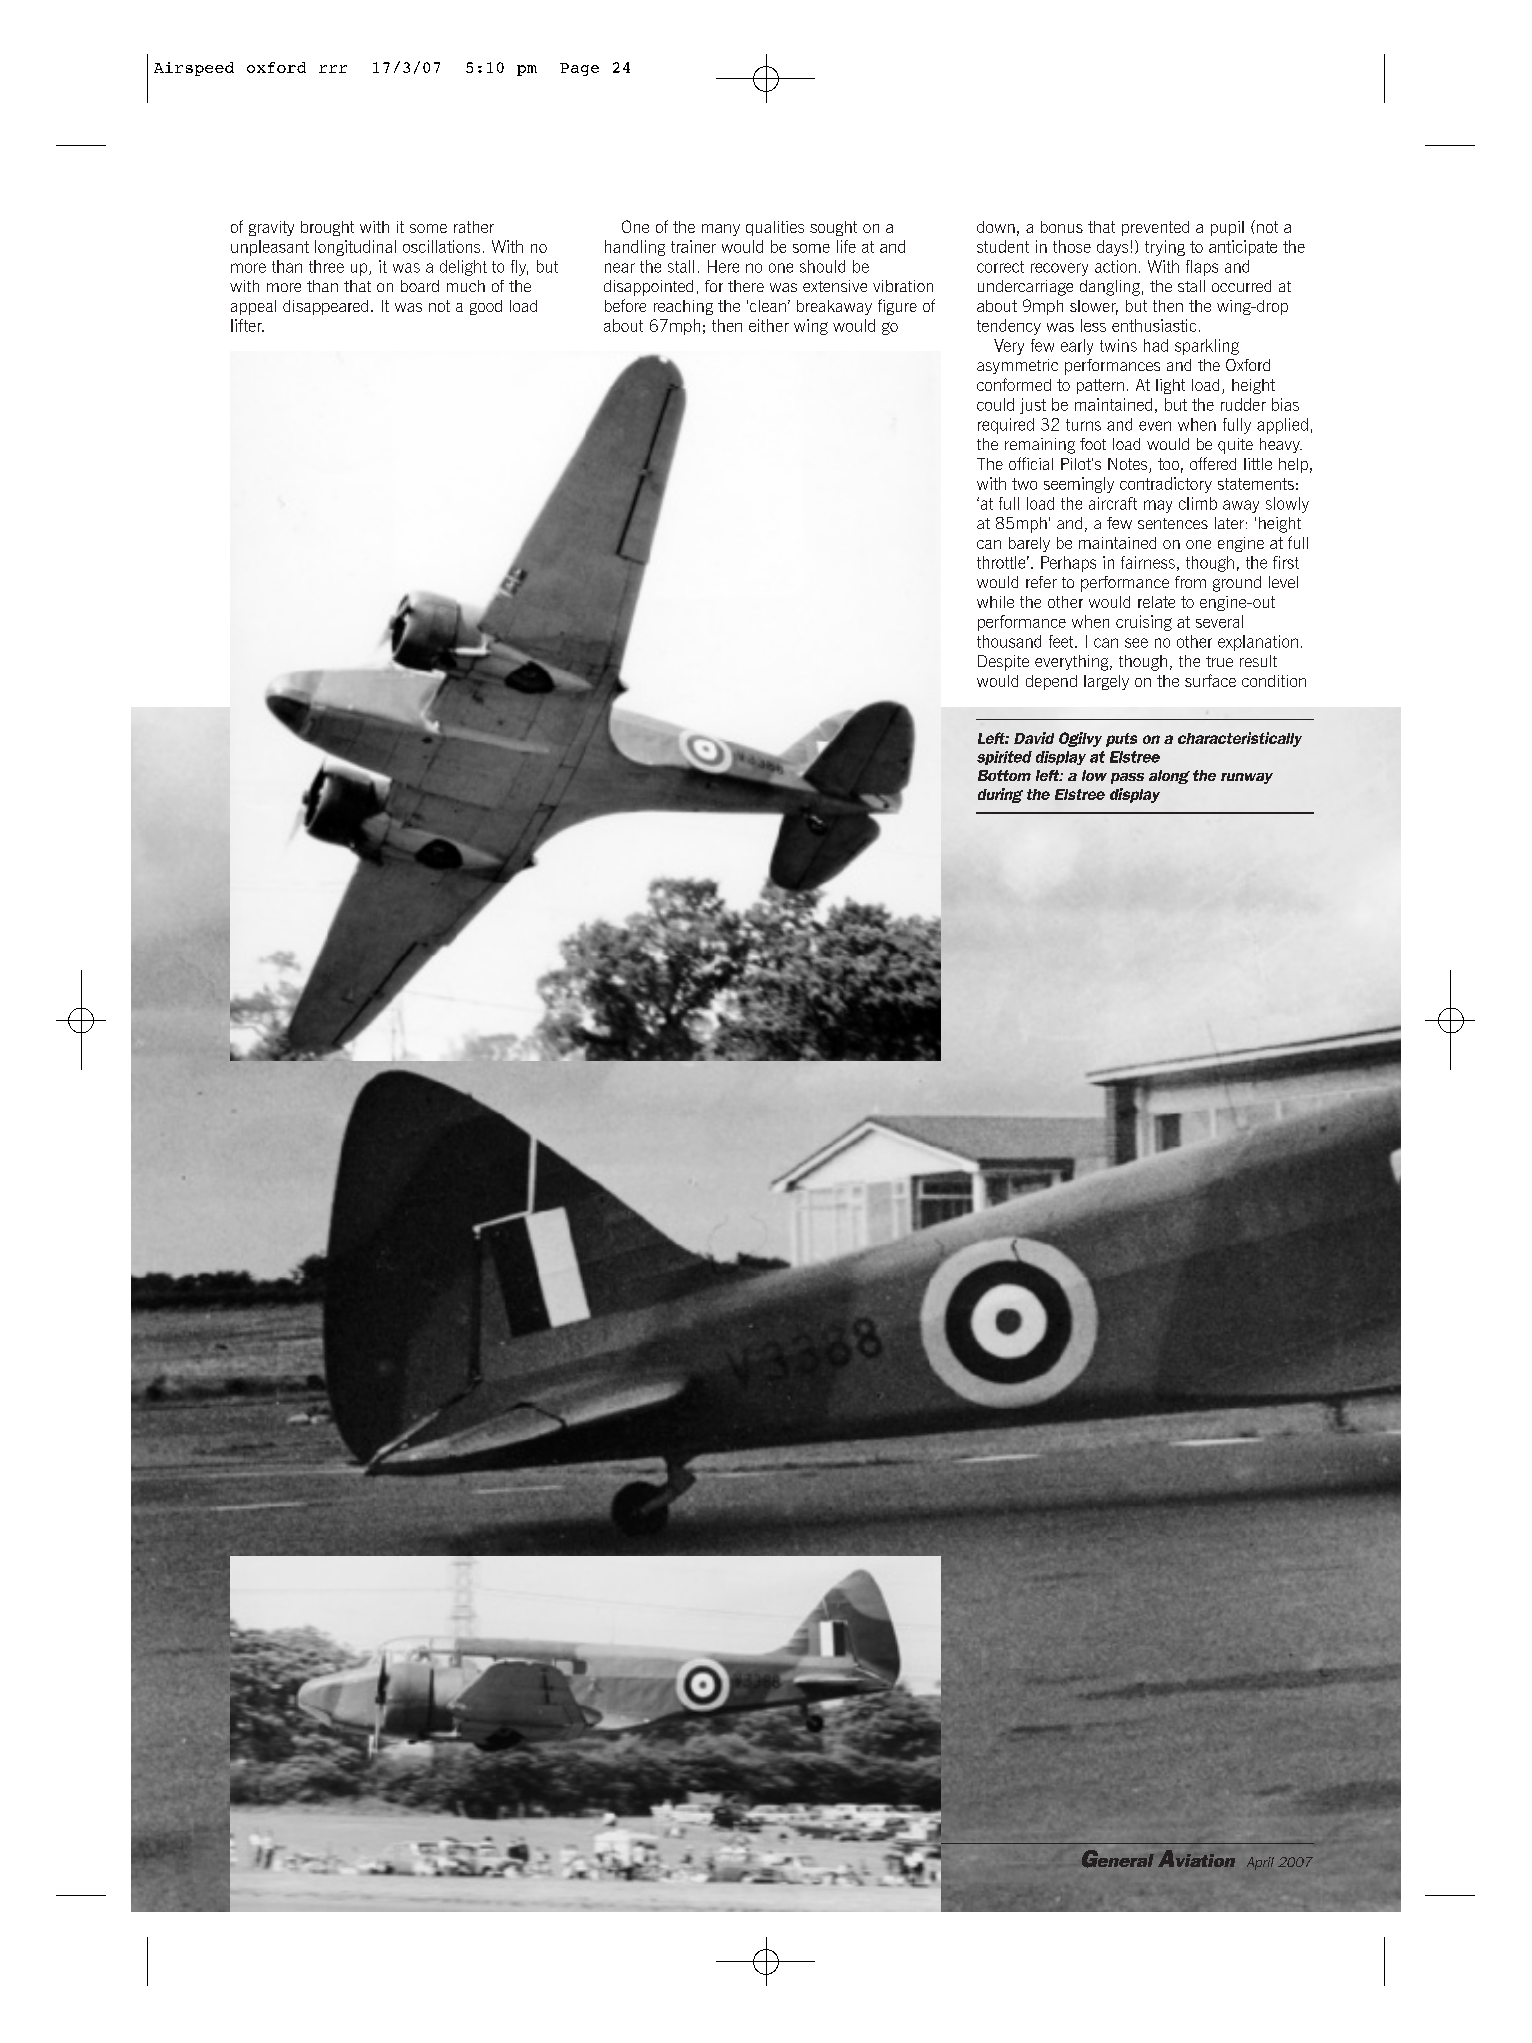 This image has width=1532, height=2043. Describe the element at coordinates (247, 325) in the image. I see `lifter` at that location.
